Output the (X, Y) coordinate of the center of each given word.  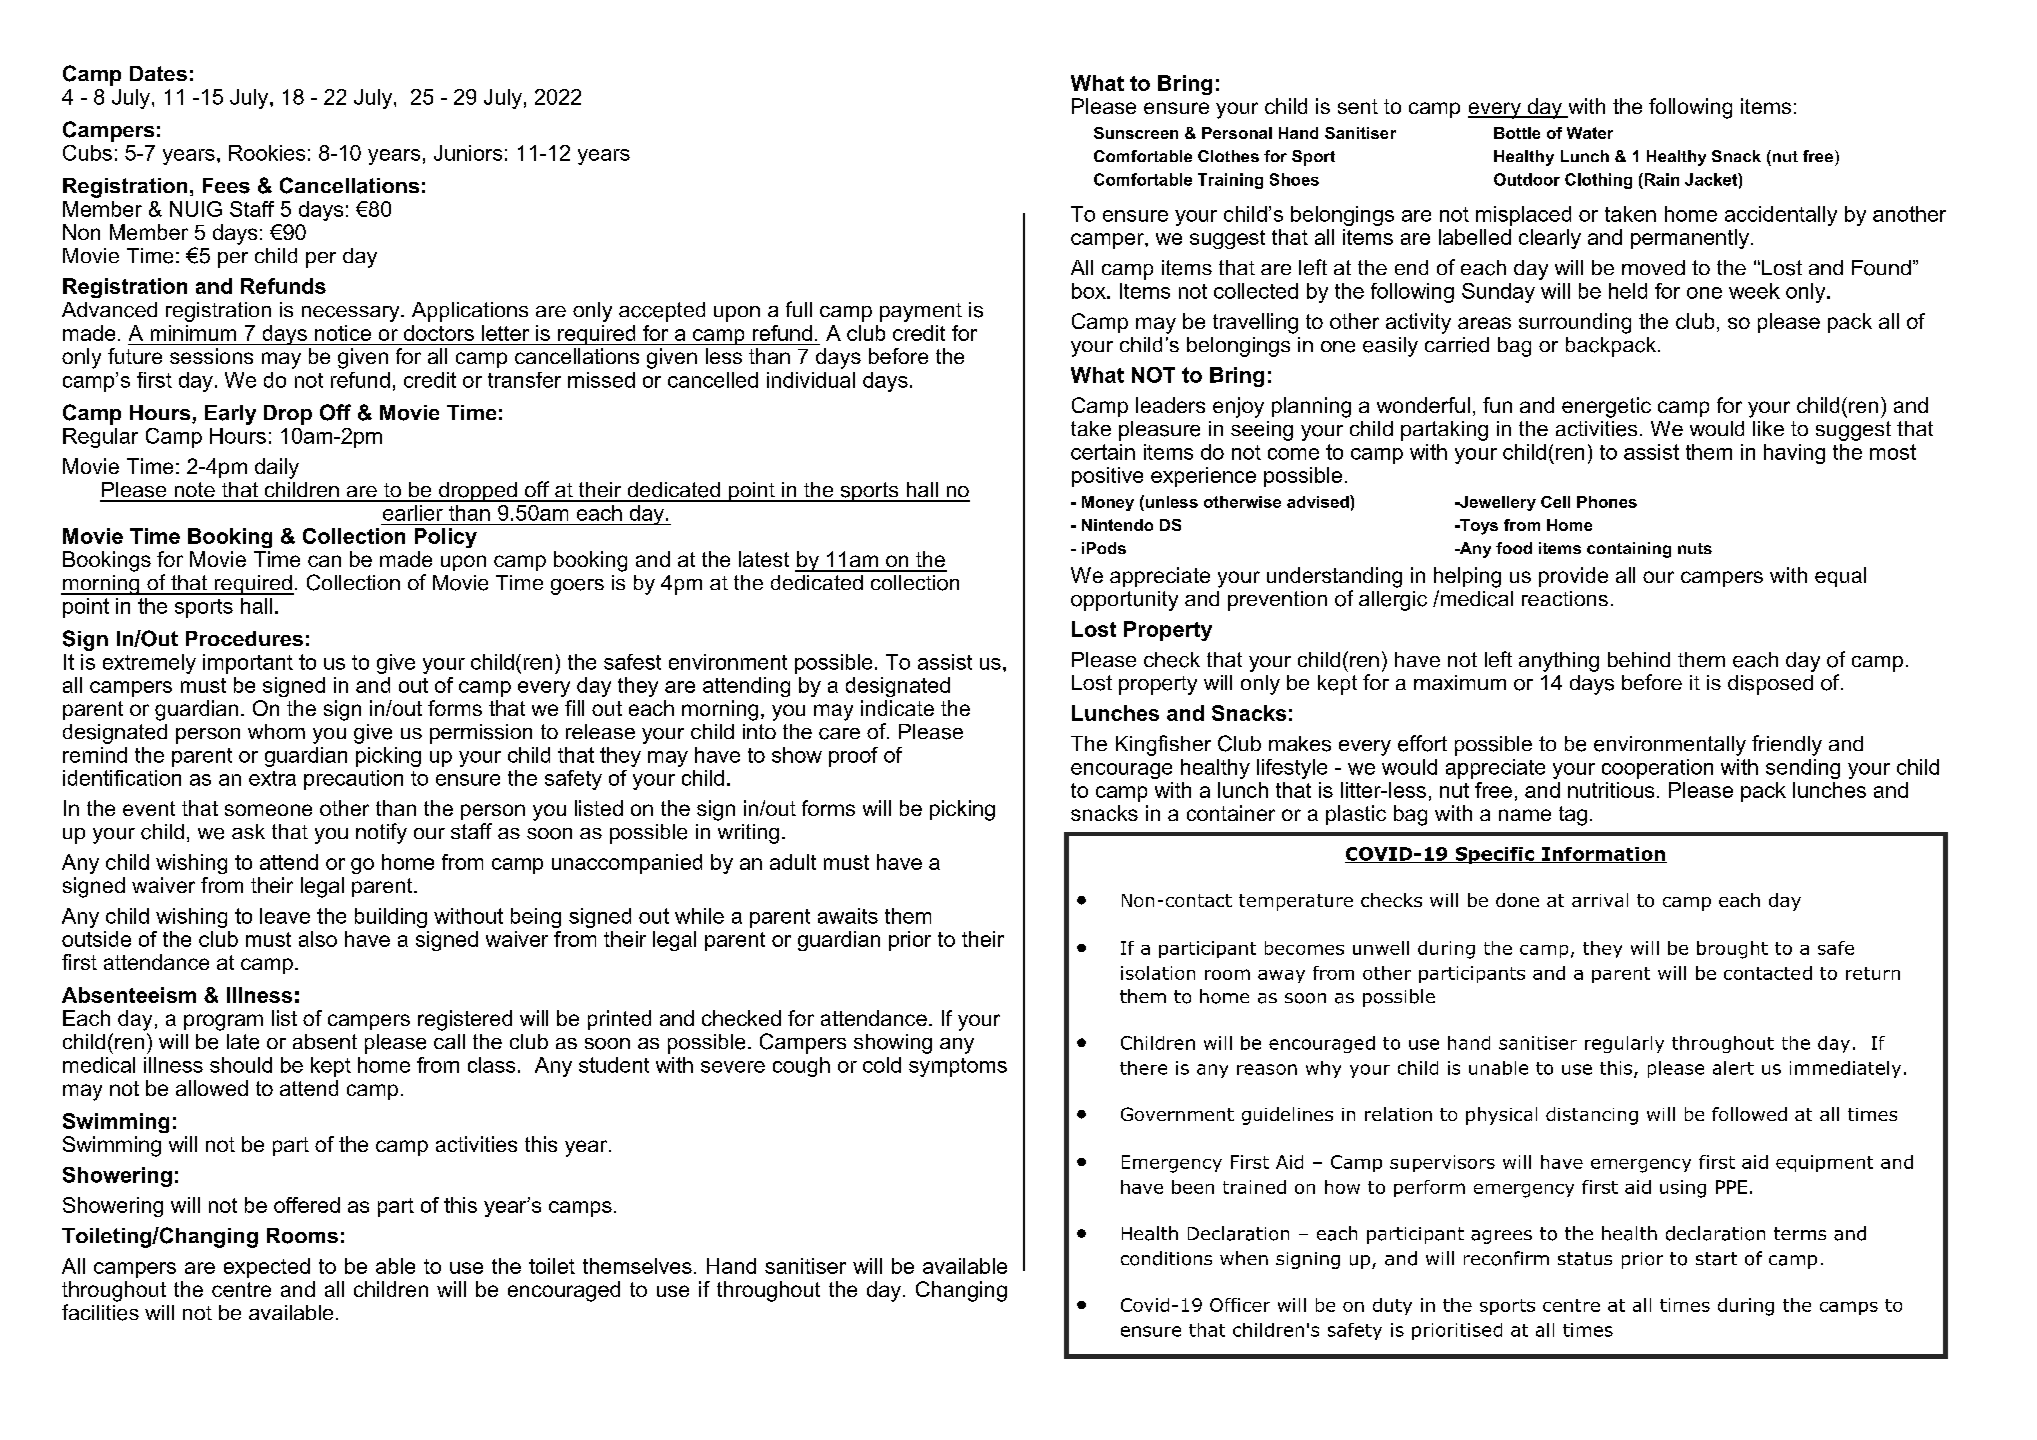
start (1716, 1259)
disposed (1770, 685)
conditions (1166, 1258)
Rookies (267, 153)
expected (267, 1268)
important (248, 664)
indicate (897, 708)
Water (1590, 133)
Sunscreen (1136, 133)
